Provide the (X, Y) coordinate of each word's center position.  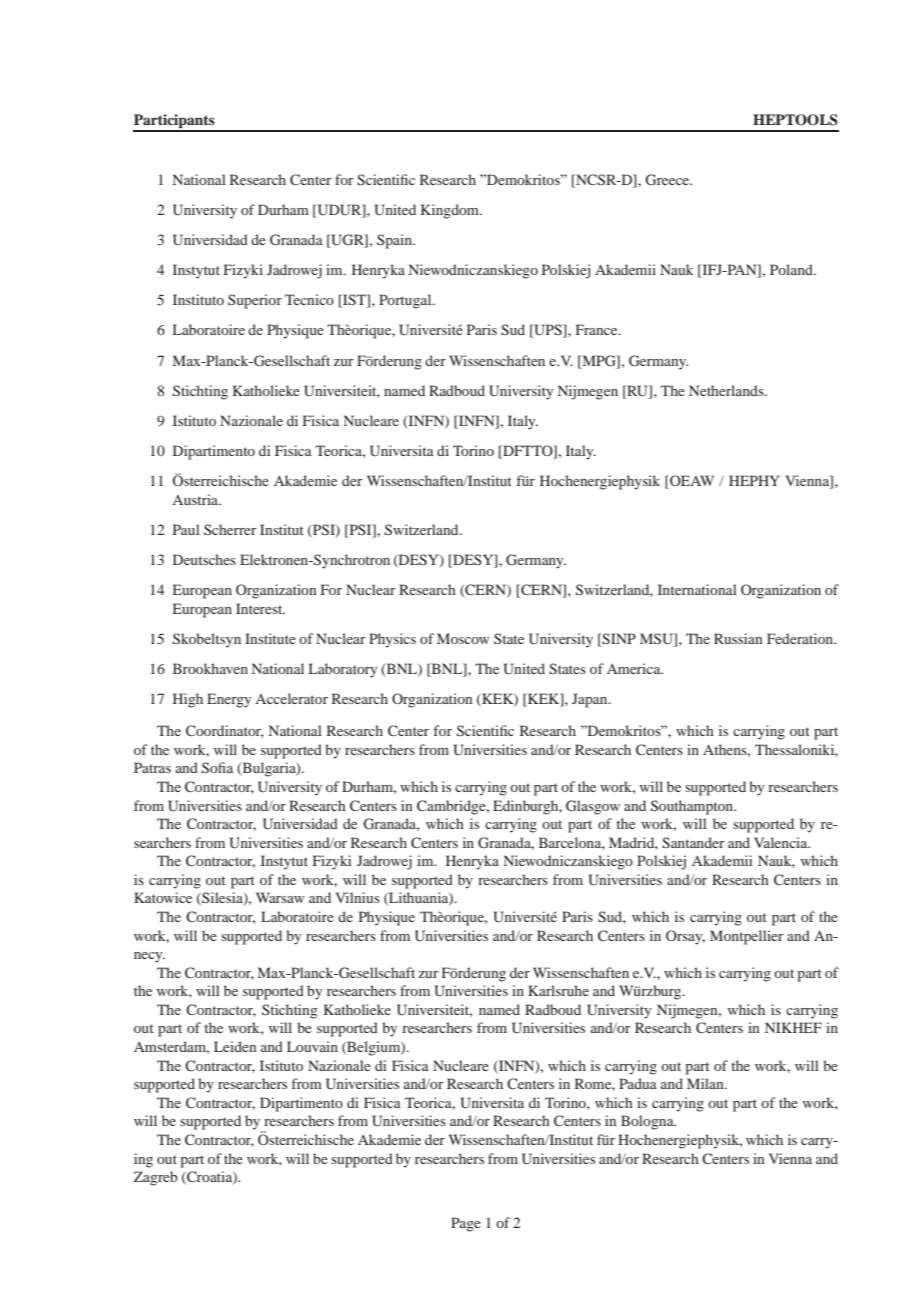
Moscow (463, 638)
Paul (186, 529)
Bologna (648, 1122)
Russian (738, 638)
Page (466, 1224)
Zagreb (156, 1178)
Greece (668, 180)
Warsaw (280, 897)
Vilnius (358, 897)
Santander (693, 843)
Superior (255, 301)
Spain (395, 241)
